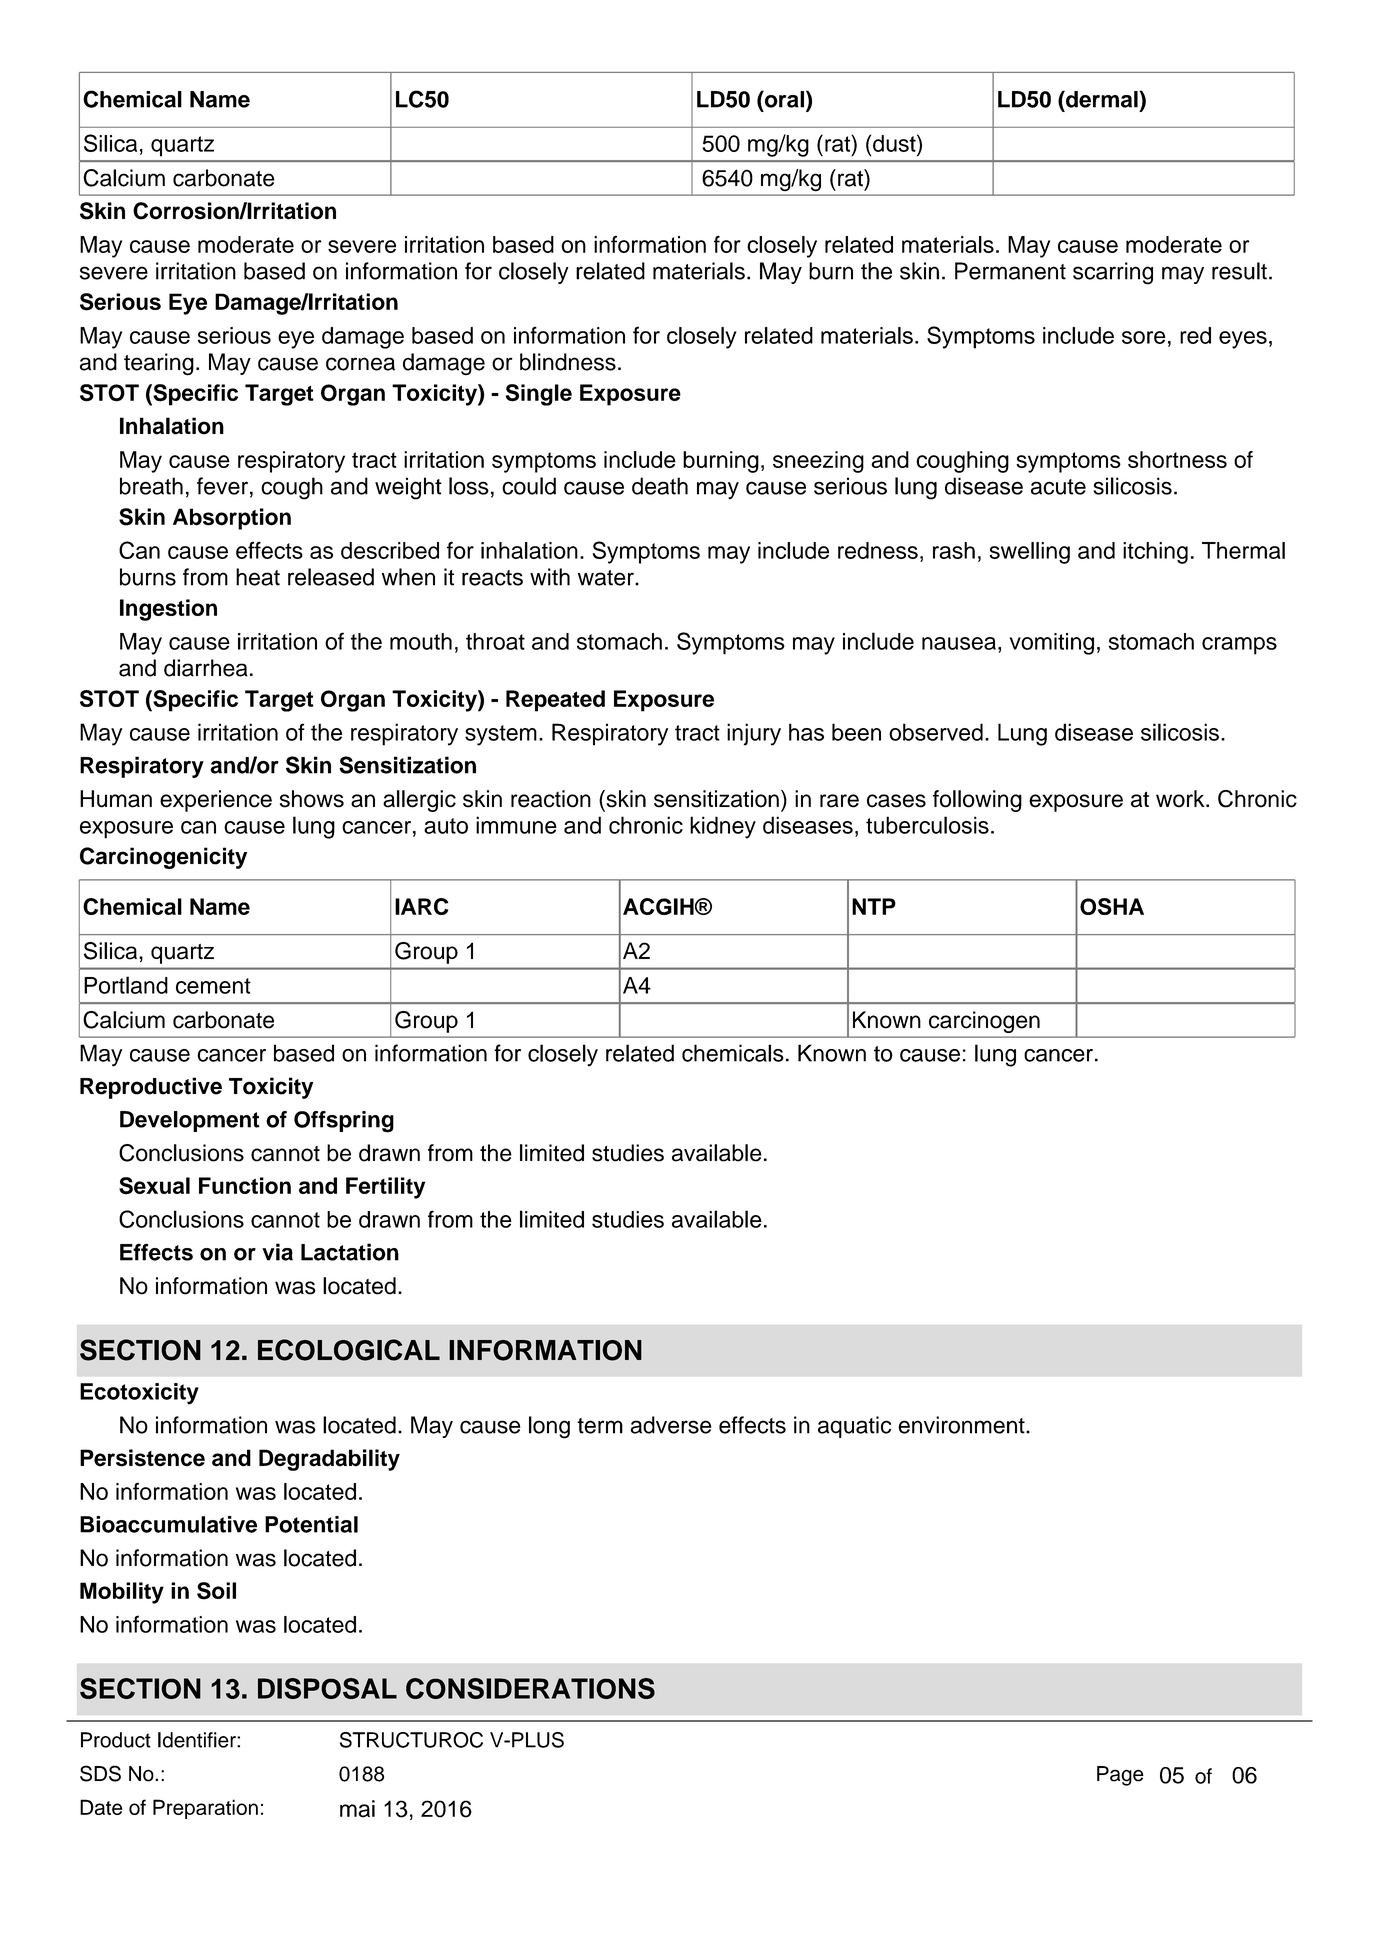 This document has width=1373, height=1943. What do you see at coordinates (895, 143) in the document?
I see `dust` at bounding box center [895, 143].
